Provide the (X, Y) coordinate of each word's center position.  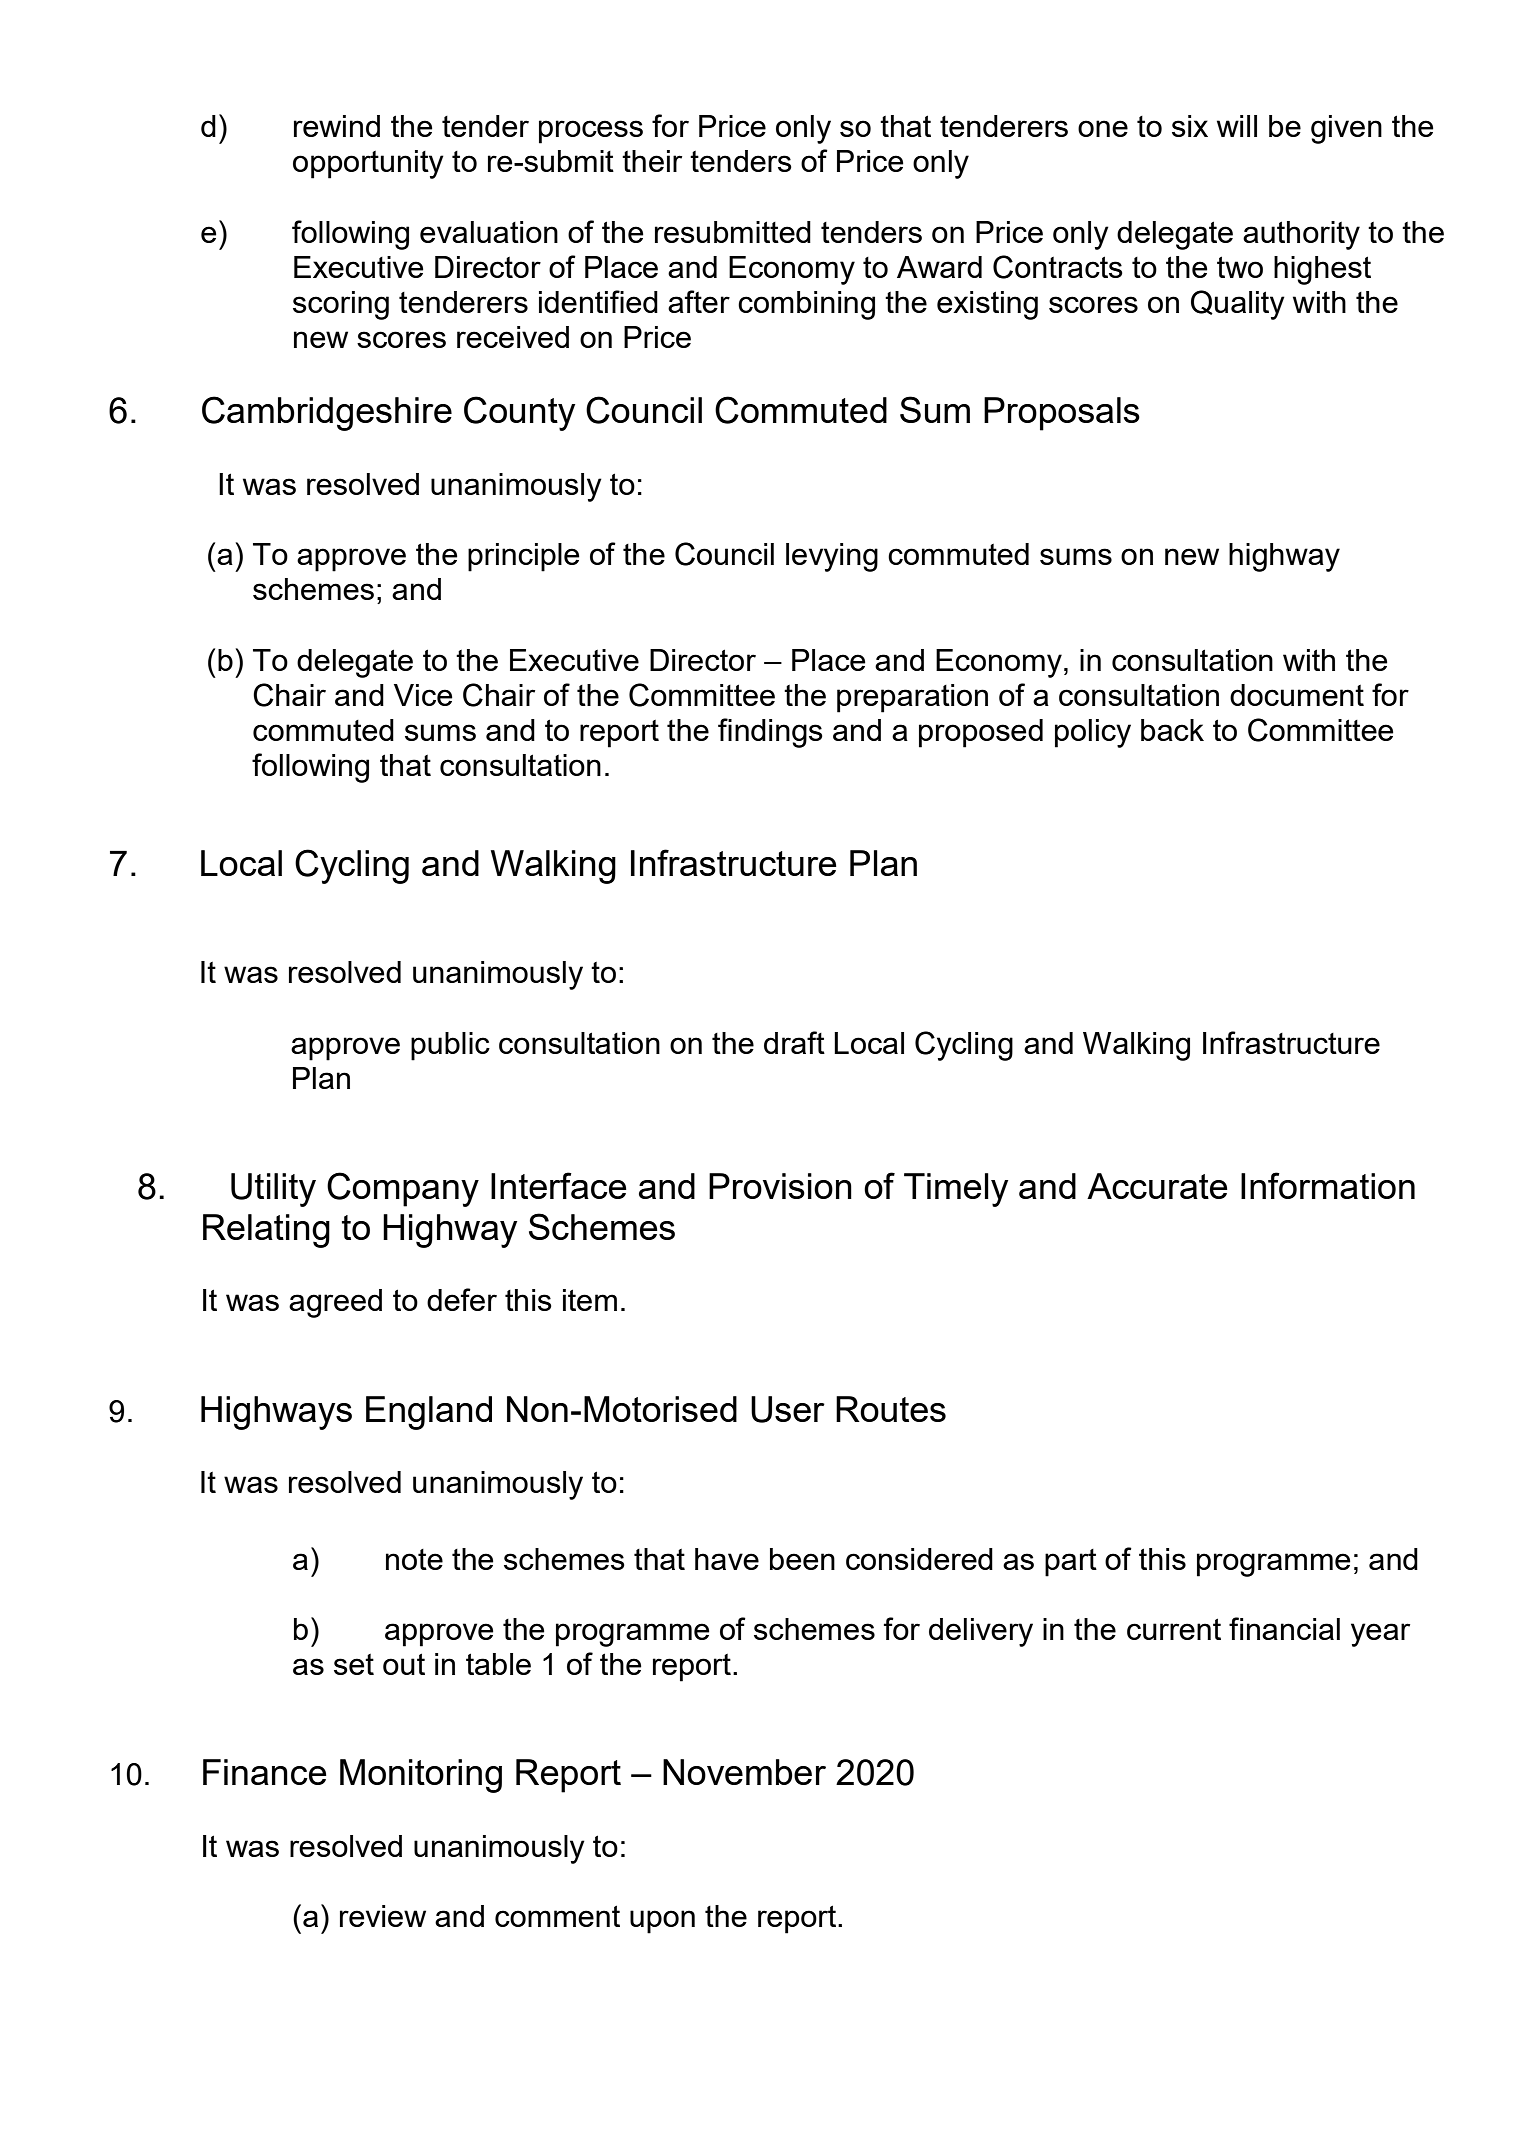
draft (794, 1042)
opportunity (368, 164)
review (383, 1916)
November (744, 1772)
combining (806, 305)
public (450, 1046)
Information (1328, 1185)
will (1237, 126)
